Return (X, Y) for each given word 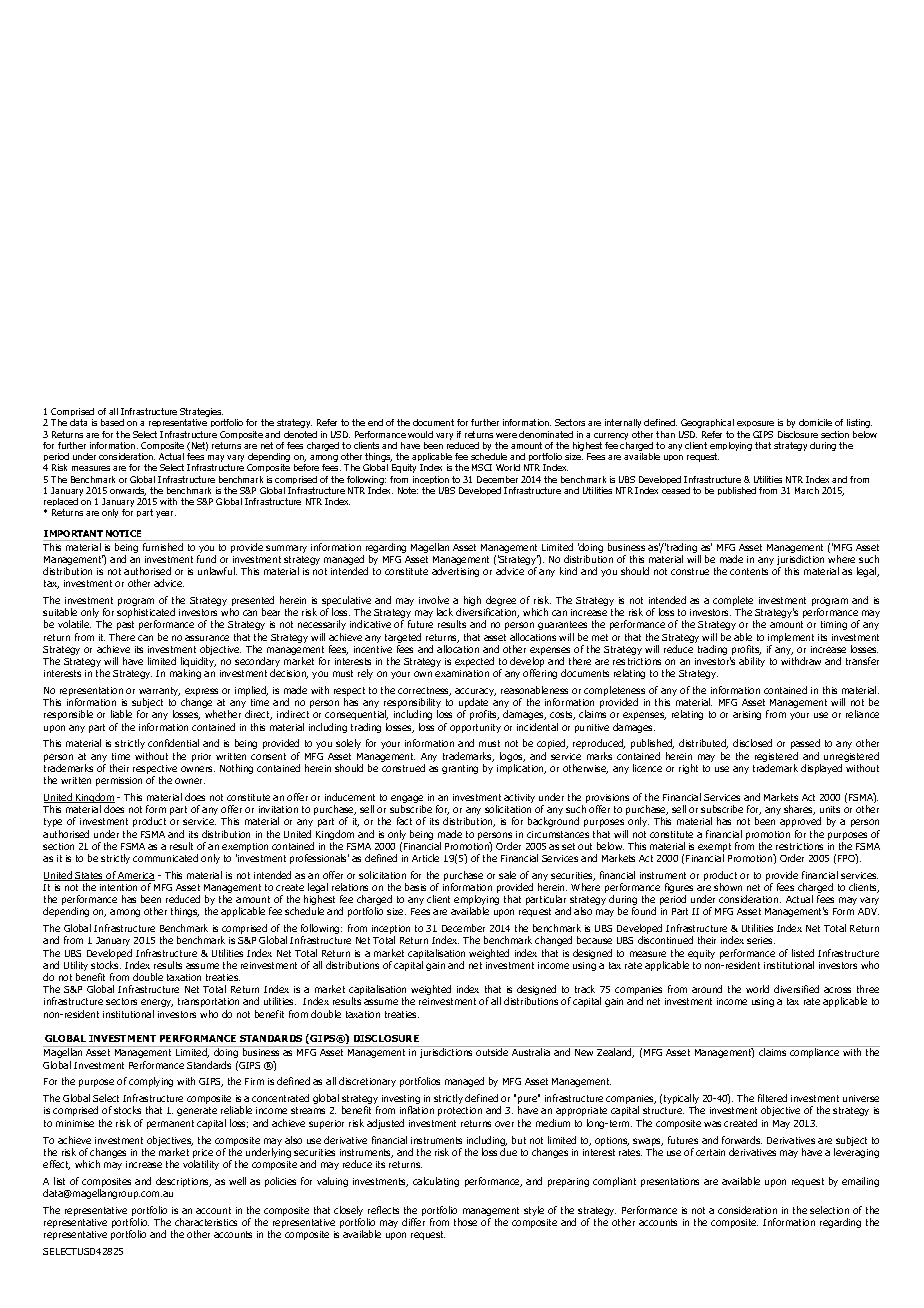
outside (492, 1052)
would (420, 434)
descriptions (183, 1182)
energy (157, 1003)
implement (791, 639)
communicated (165, 858)
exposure (755, 424)
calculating (436, 1182)
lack (445, 612)
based (112, 422)
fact (404, 821)
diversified (796, 989)
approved (800, 822)
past (125, 625)
